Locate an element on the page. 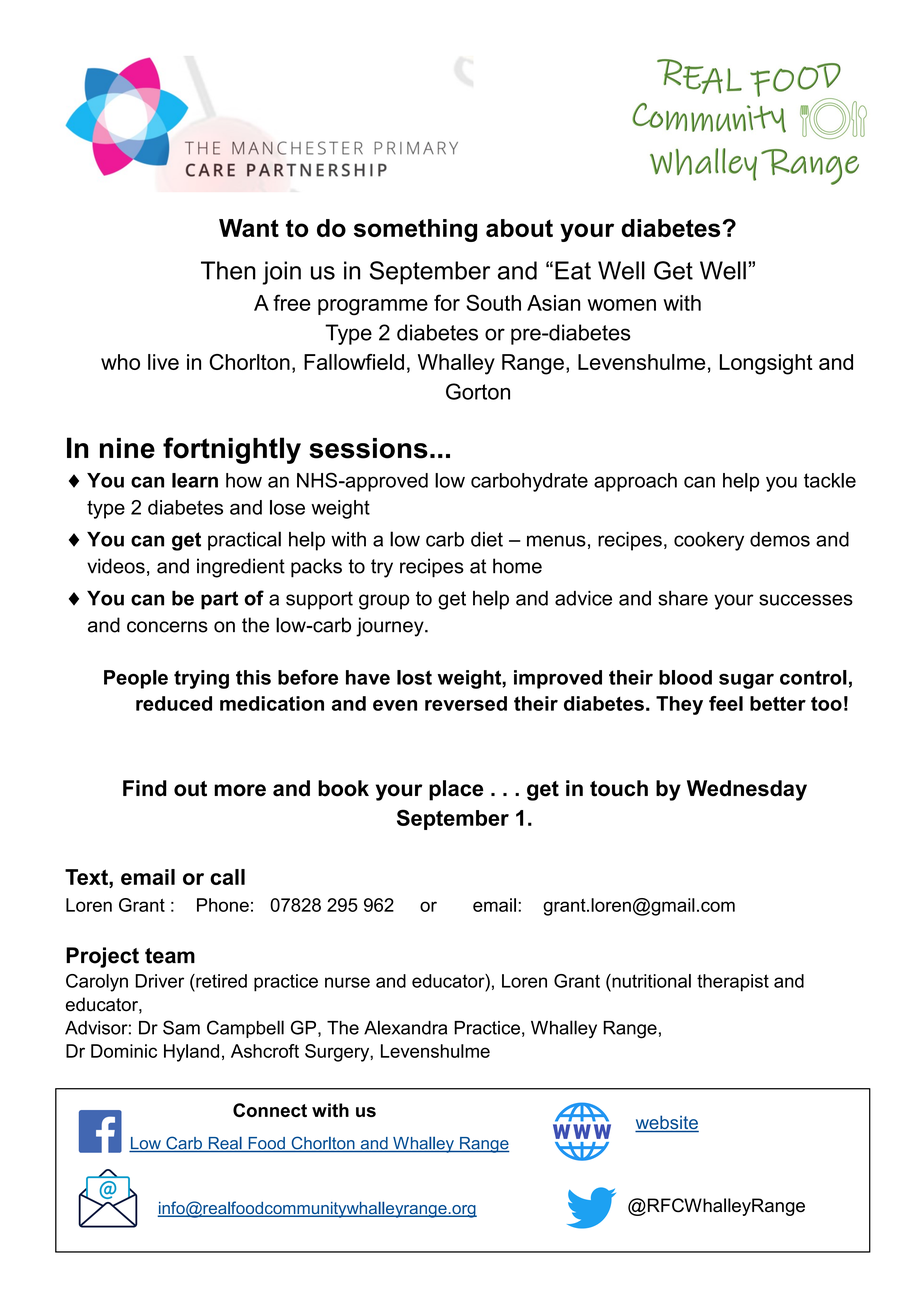 The width and height of the document is (924, 1308). Then is located at coordinates (228, 270).
